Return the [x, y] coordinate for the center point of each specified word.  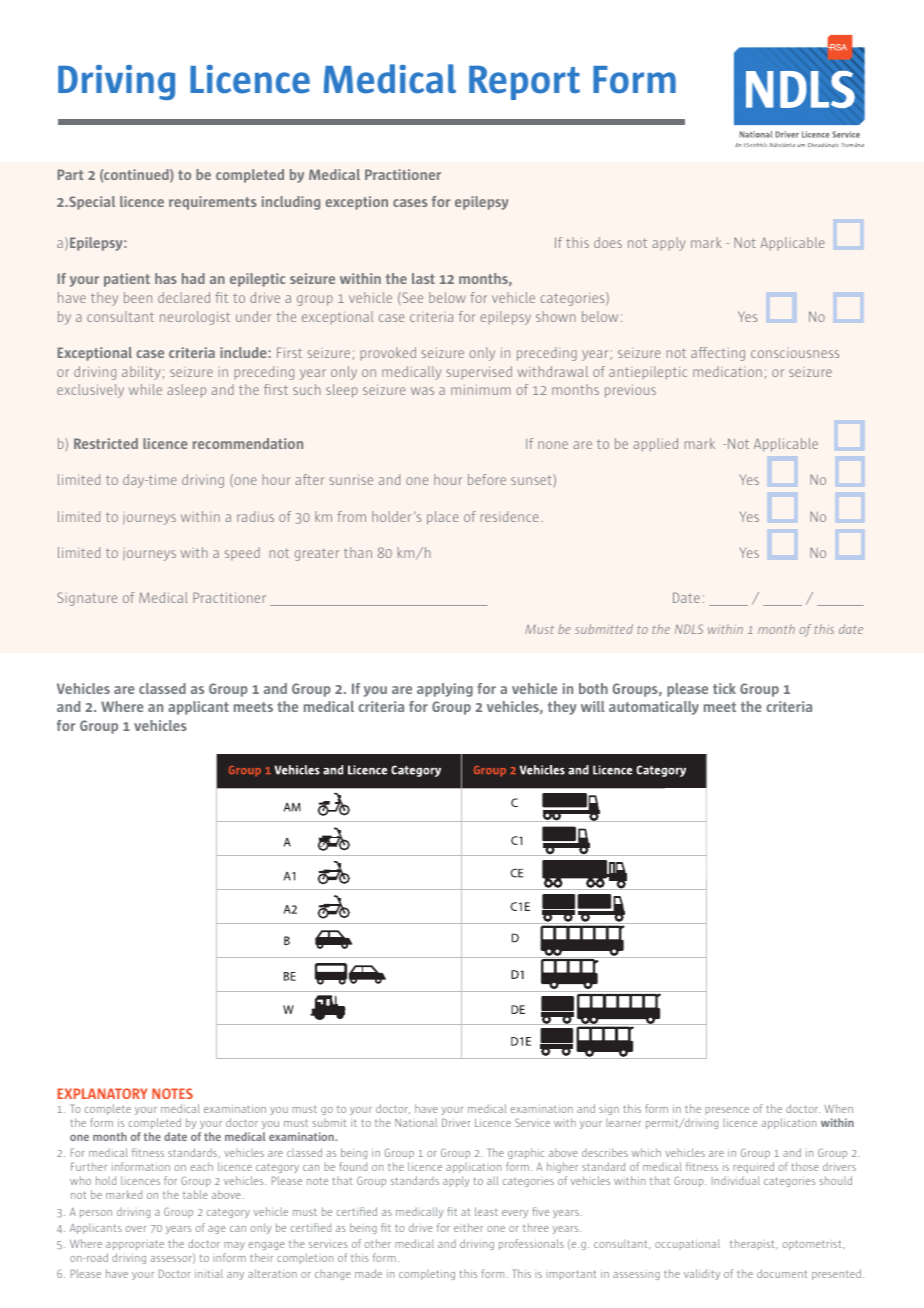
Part [71, 174]
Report [524, 82]
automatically [654, 708]
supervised [479, 373]
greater [317, 554]
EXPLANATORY [102, 1093]
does [608, 242]
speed [242, 554]
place [443, 518]
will [593, 706]
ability [142, 373]
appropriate [135, 1245]
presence [727, 1111]
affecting [718, 354]
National [416, 1123]
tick [724, 688]
